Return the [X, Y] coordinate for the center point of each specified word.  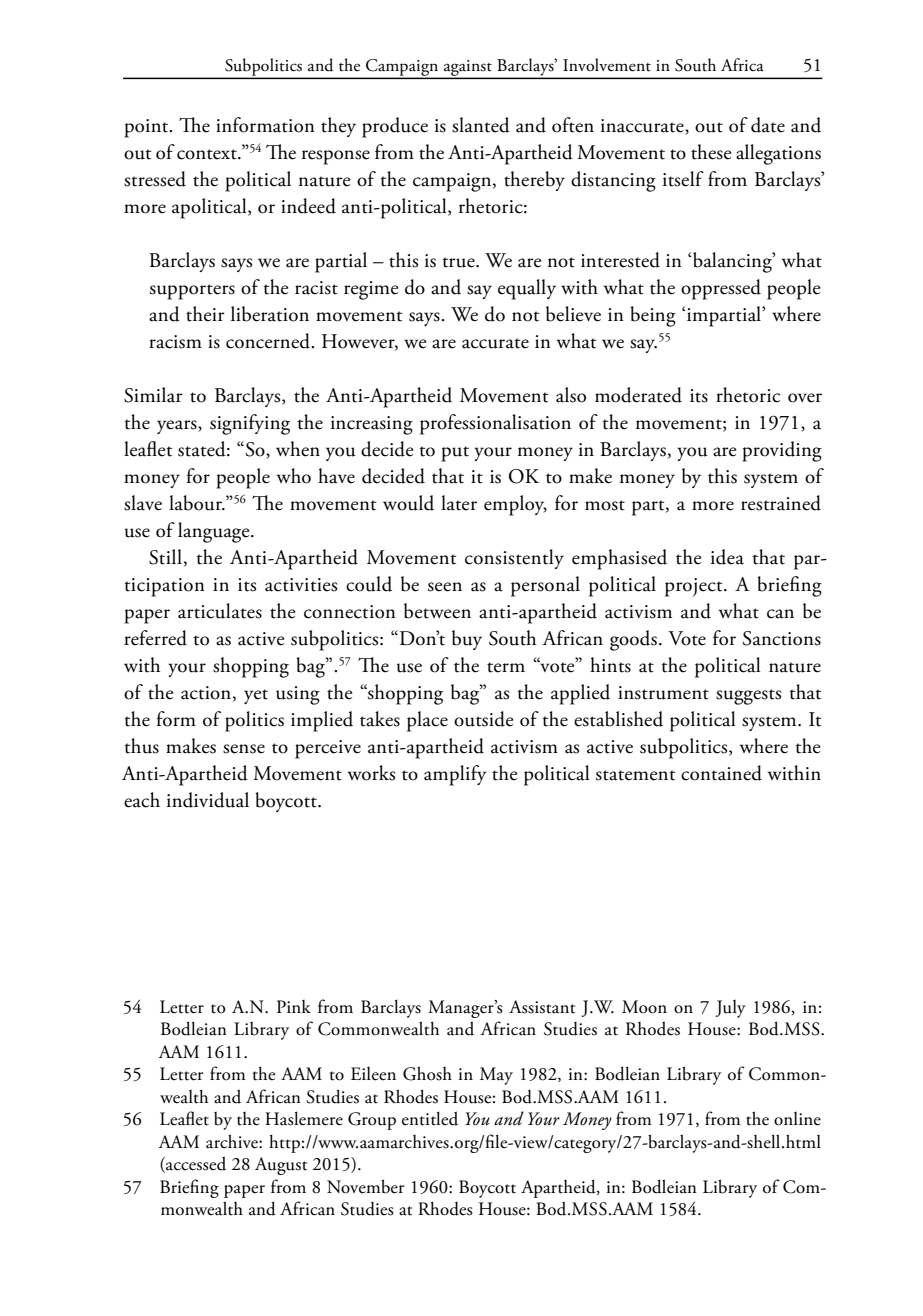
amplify [455, 775]
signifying [250, 424]
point [147, 128]
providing [782, 451]
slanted [481, 125]
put [455, 454]
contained [721, 773]
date [768, 125]
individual [208, 800]
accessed [195, 1164]
